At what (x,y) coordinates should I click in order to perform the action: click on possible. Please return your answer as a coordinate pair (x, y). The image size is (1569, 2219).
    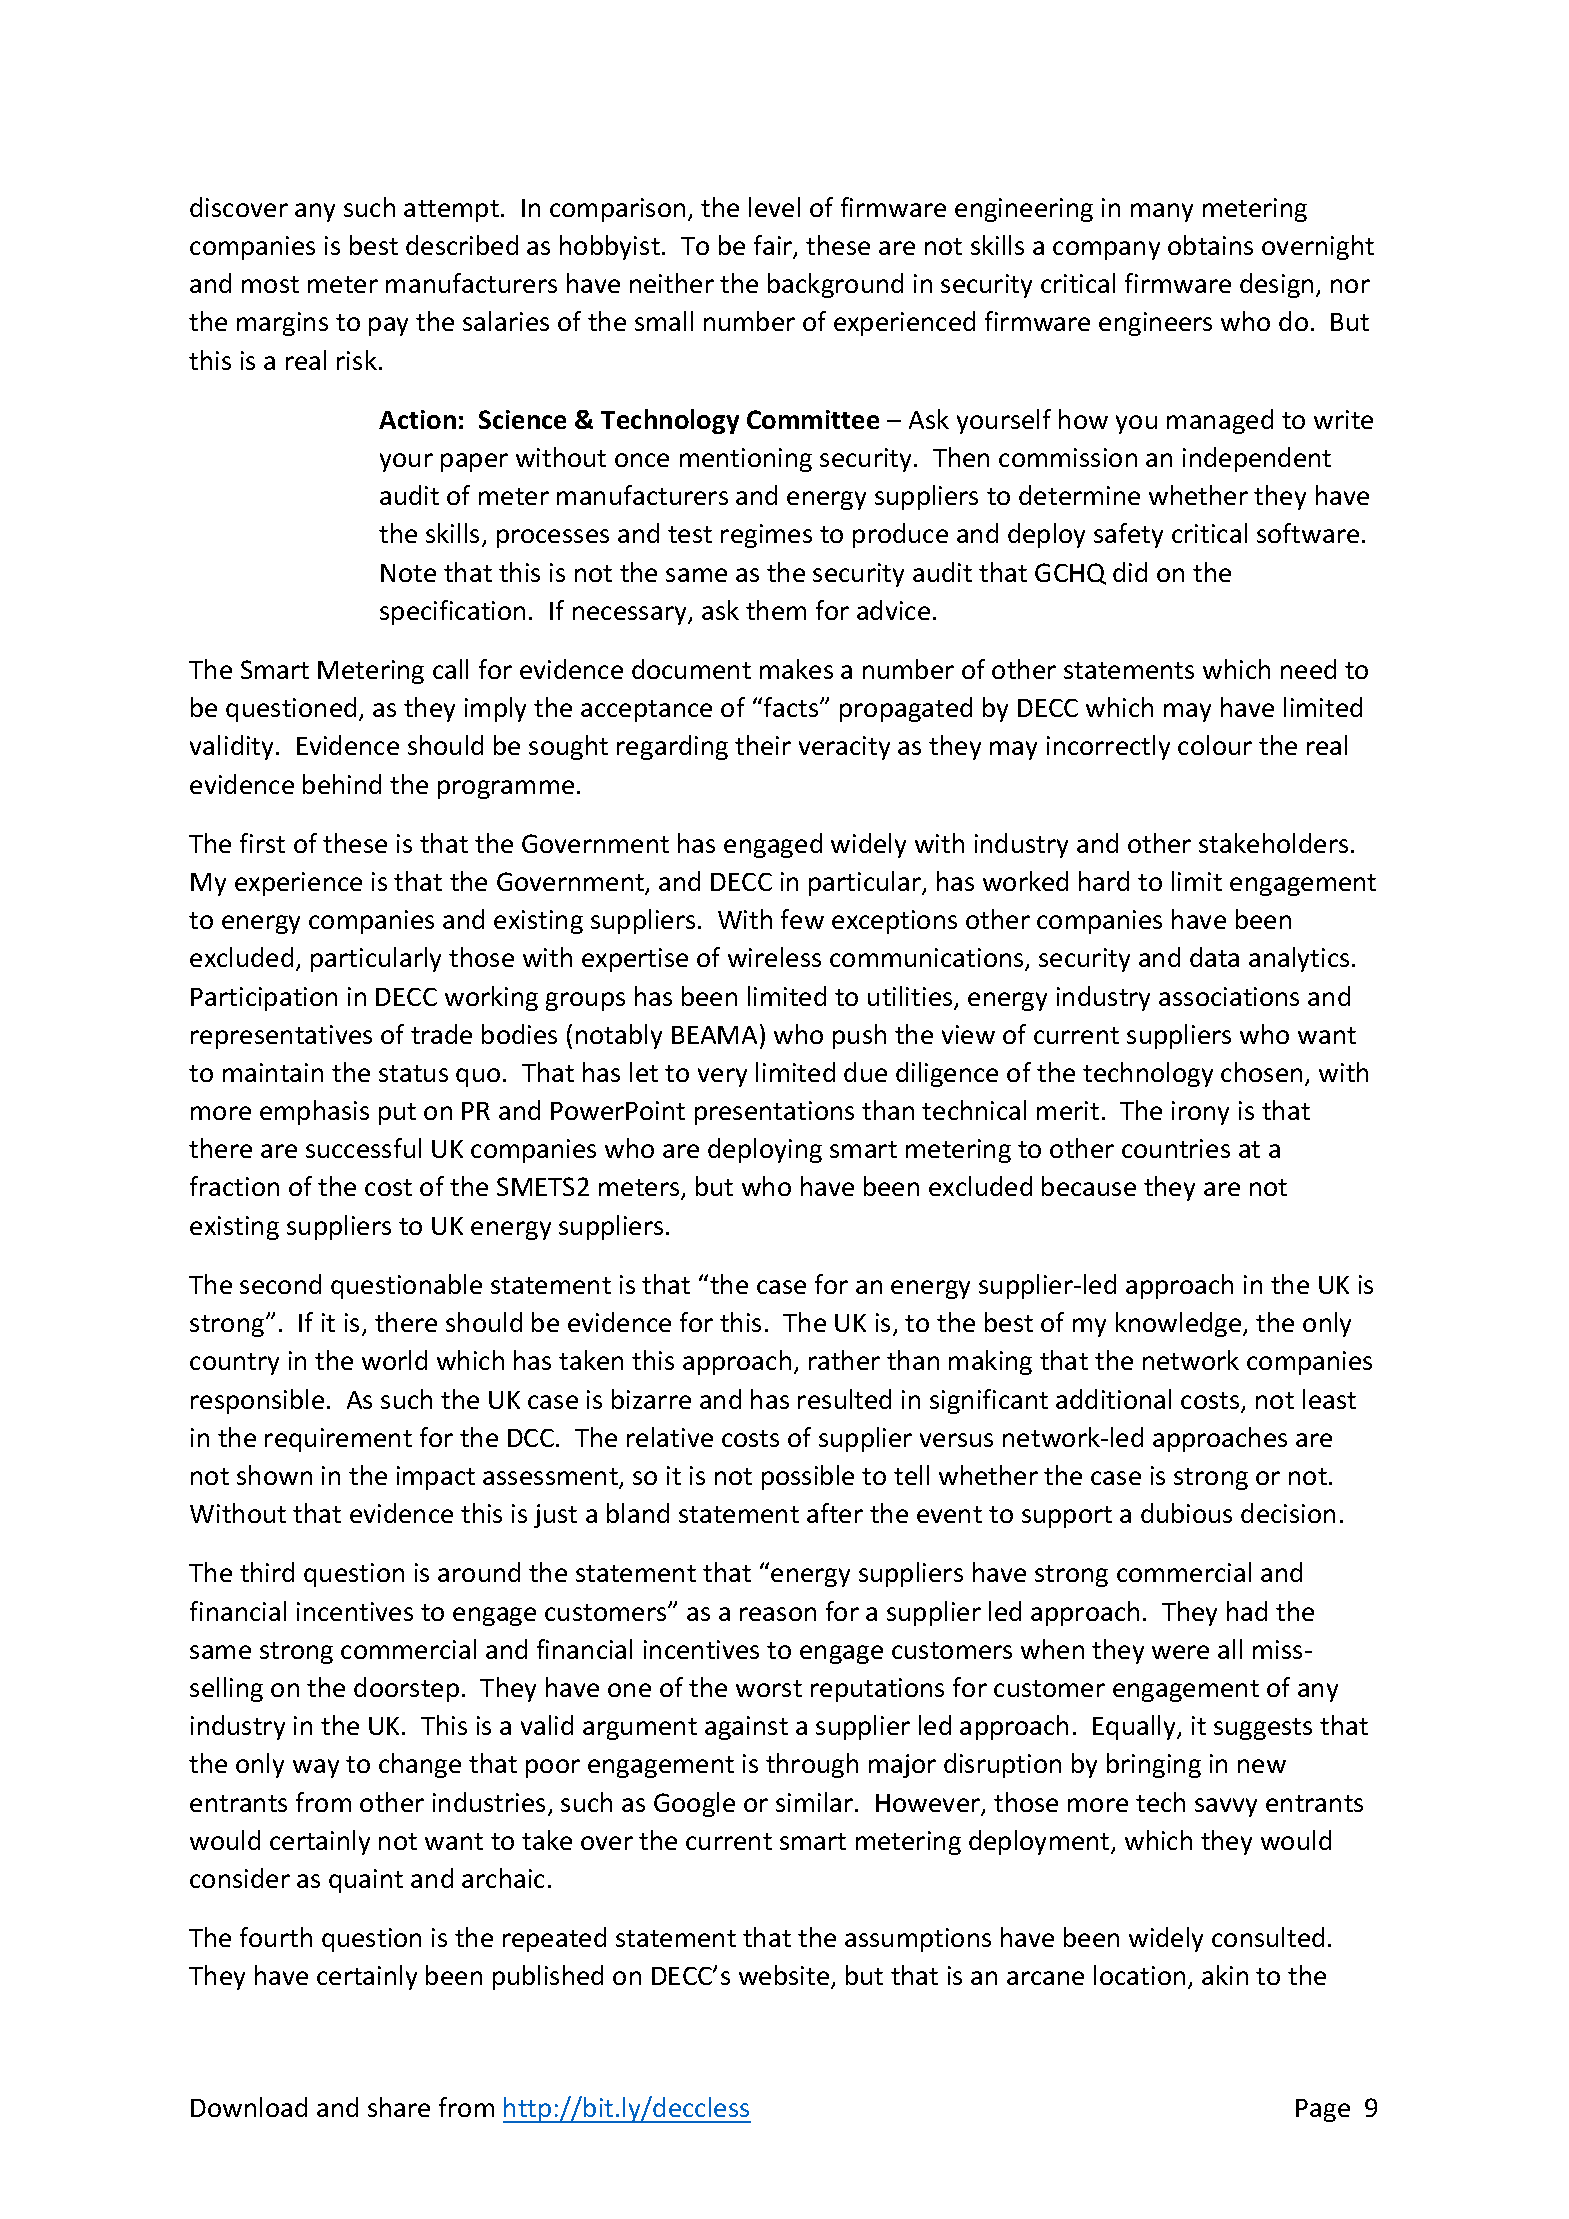
    Looking at the image, I should click on (808, 1477).
